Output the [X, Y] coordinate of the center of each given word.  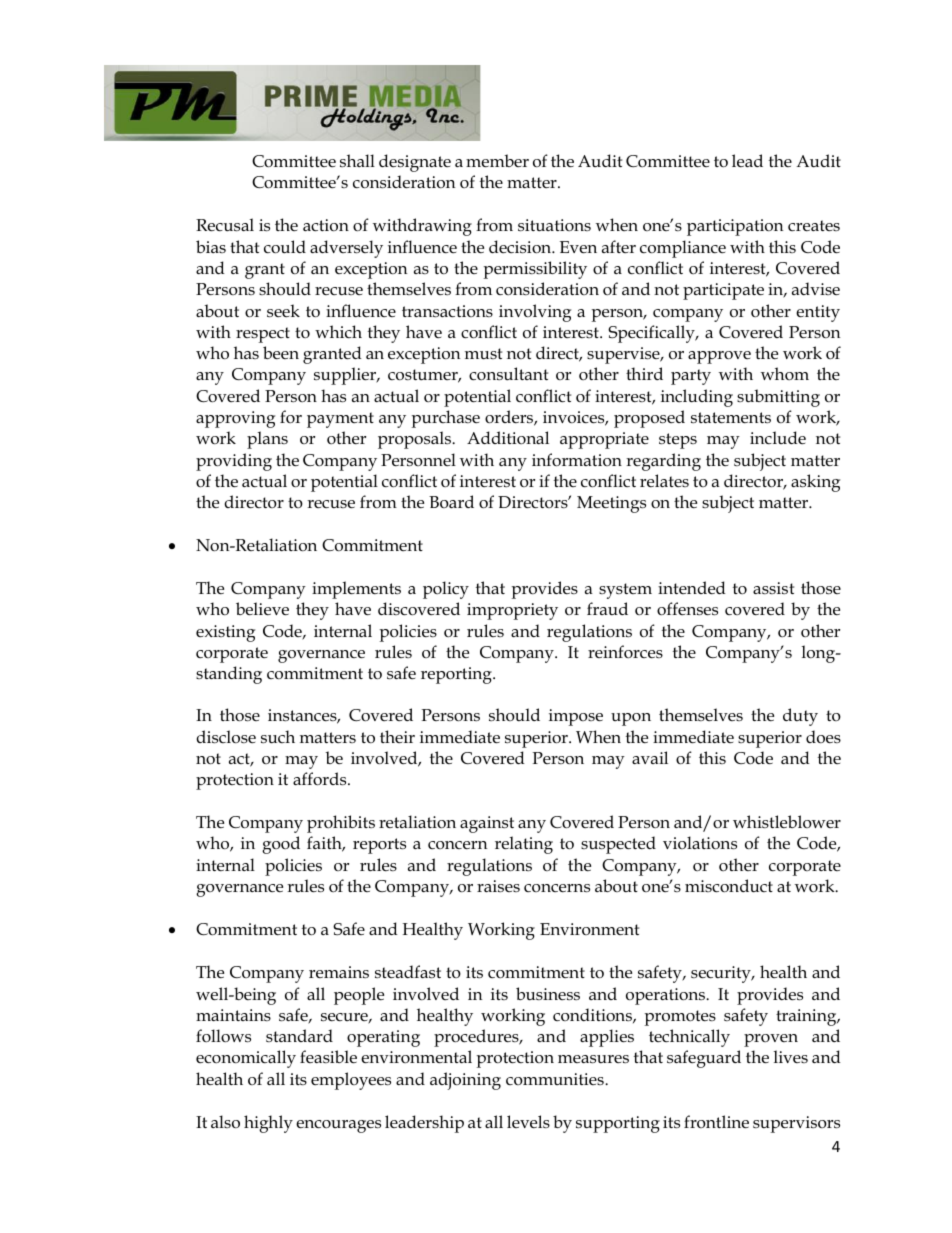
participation [735, 227]
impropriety [512, 611]
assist [773, 588]
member [497, 161]
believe [262, 609]
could [285, 247]
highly [268, 1124]
